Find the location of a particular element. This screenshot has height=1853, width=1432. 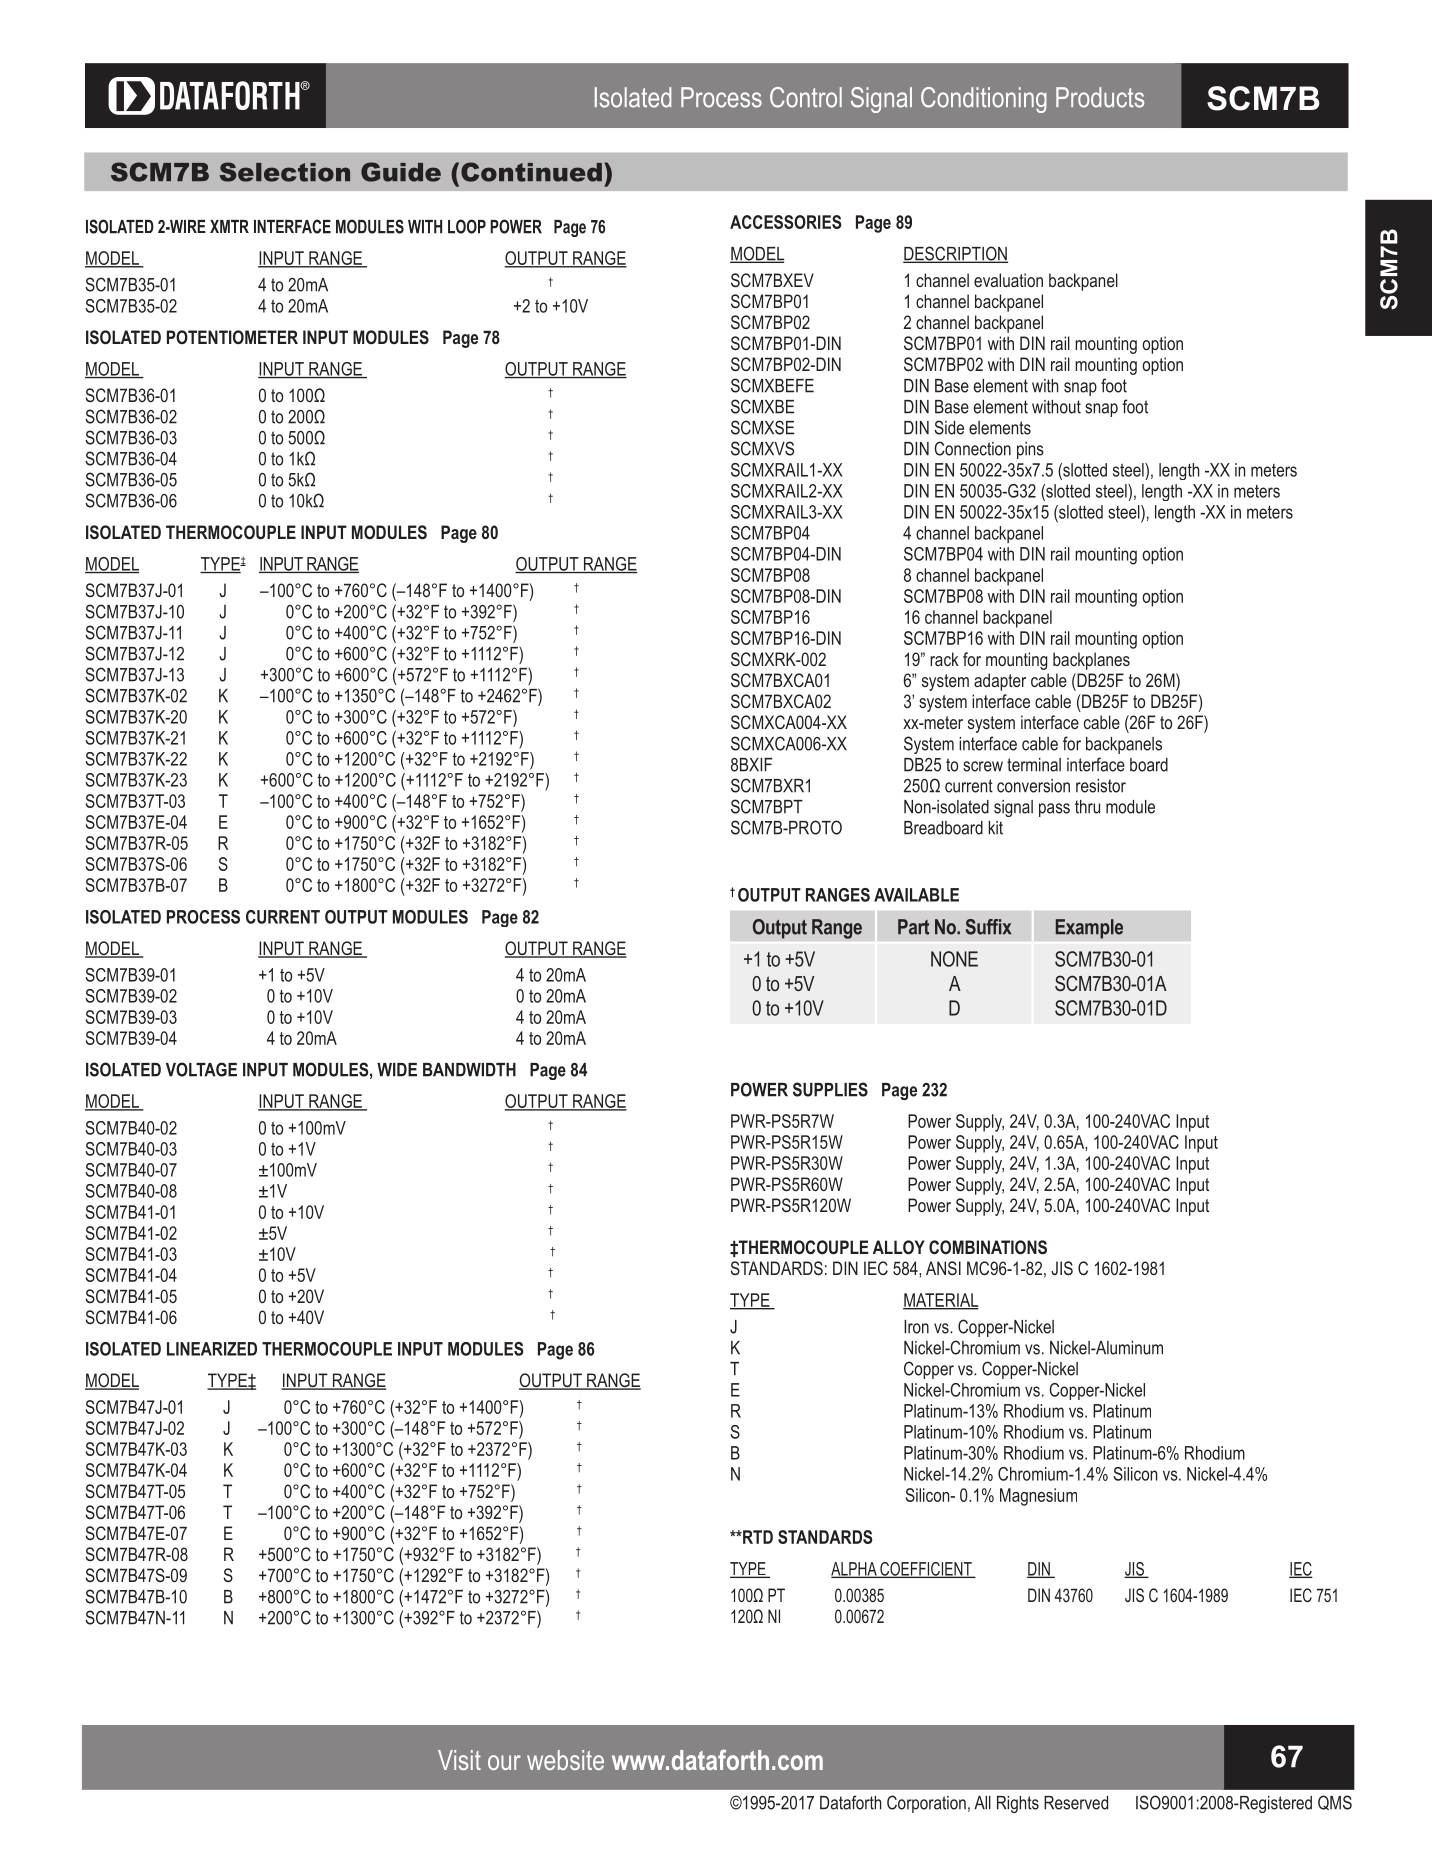

NONE is located at coordinates (954, 959).
